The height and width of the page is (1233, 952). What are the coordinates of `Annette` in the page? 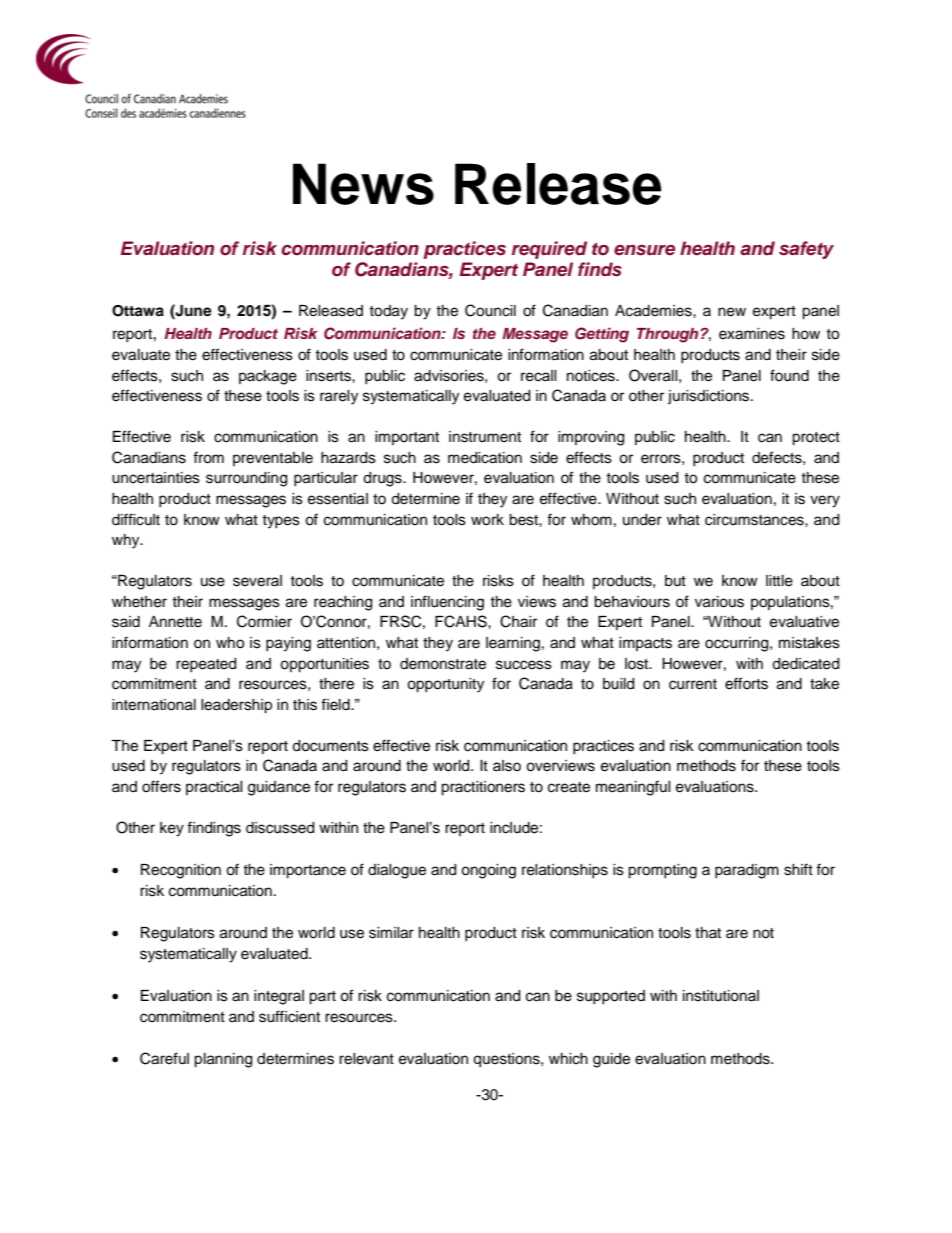 It's located at (175, 622).
